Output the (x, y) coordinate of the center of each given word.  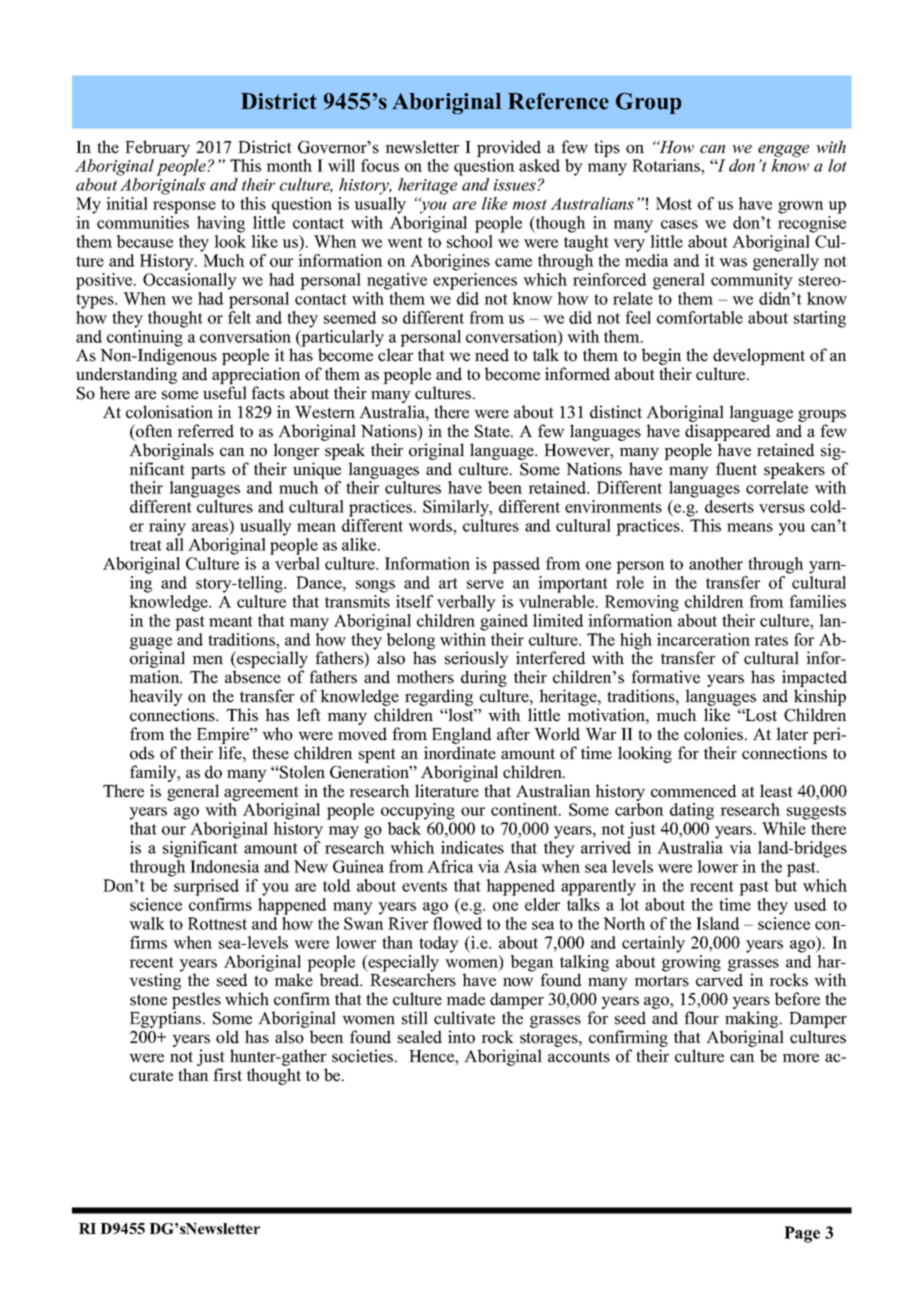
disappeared (728, 432)
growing (691, 962)
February (157, 148)
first (227, 1075)
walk (147, 923)
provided (509, 148)
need (492, 355)
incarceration (703, 639)
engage (783, 151)
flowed (457, 923)
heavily (156, 697)
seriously (477, 661)
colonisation (169, 412)
